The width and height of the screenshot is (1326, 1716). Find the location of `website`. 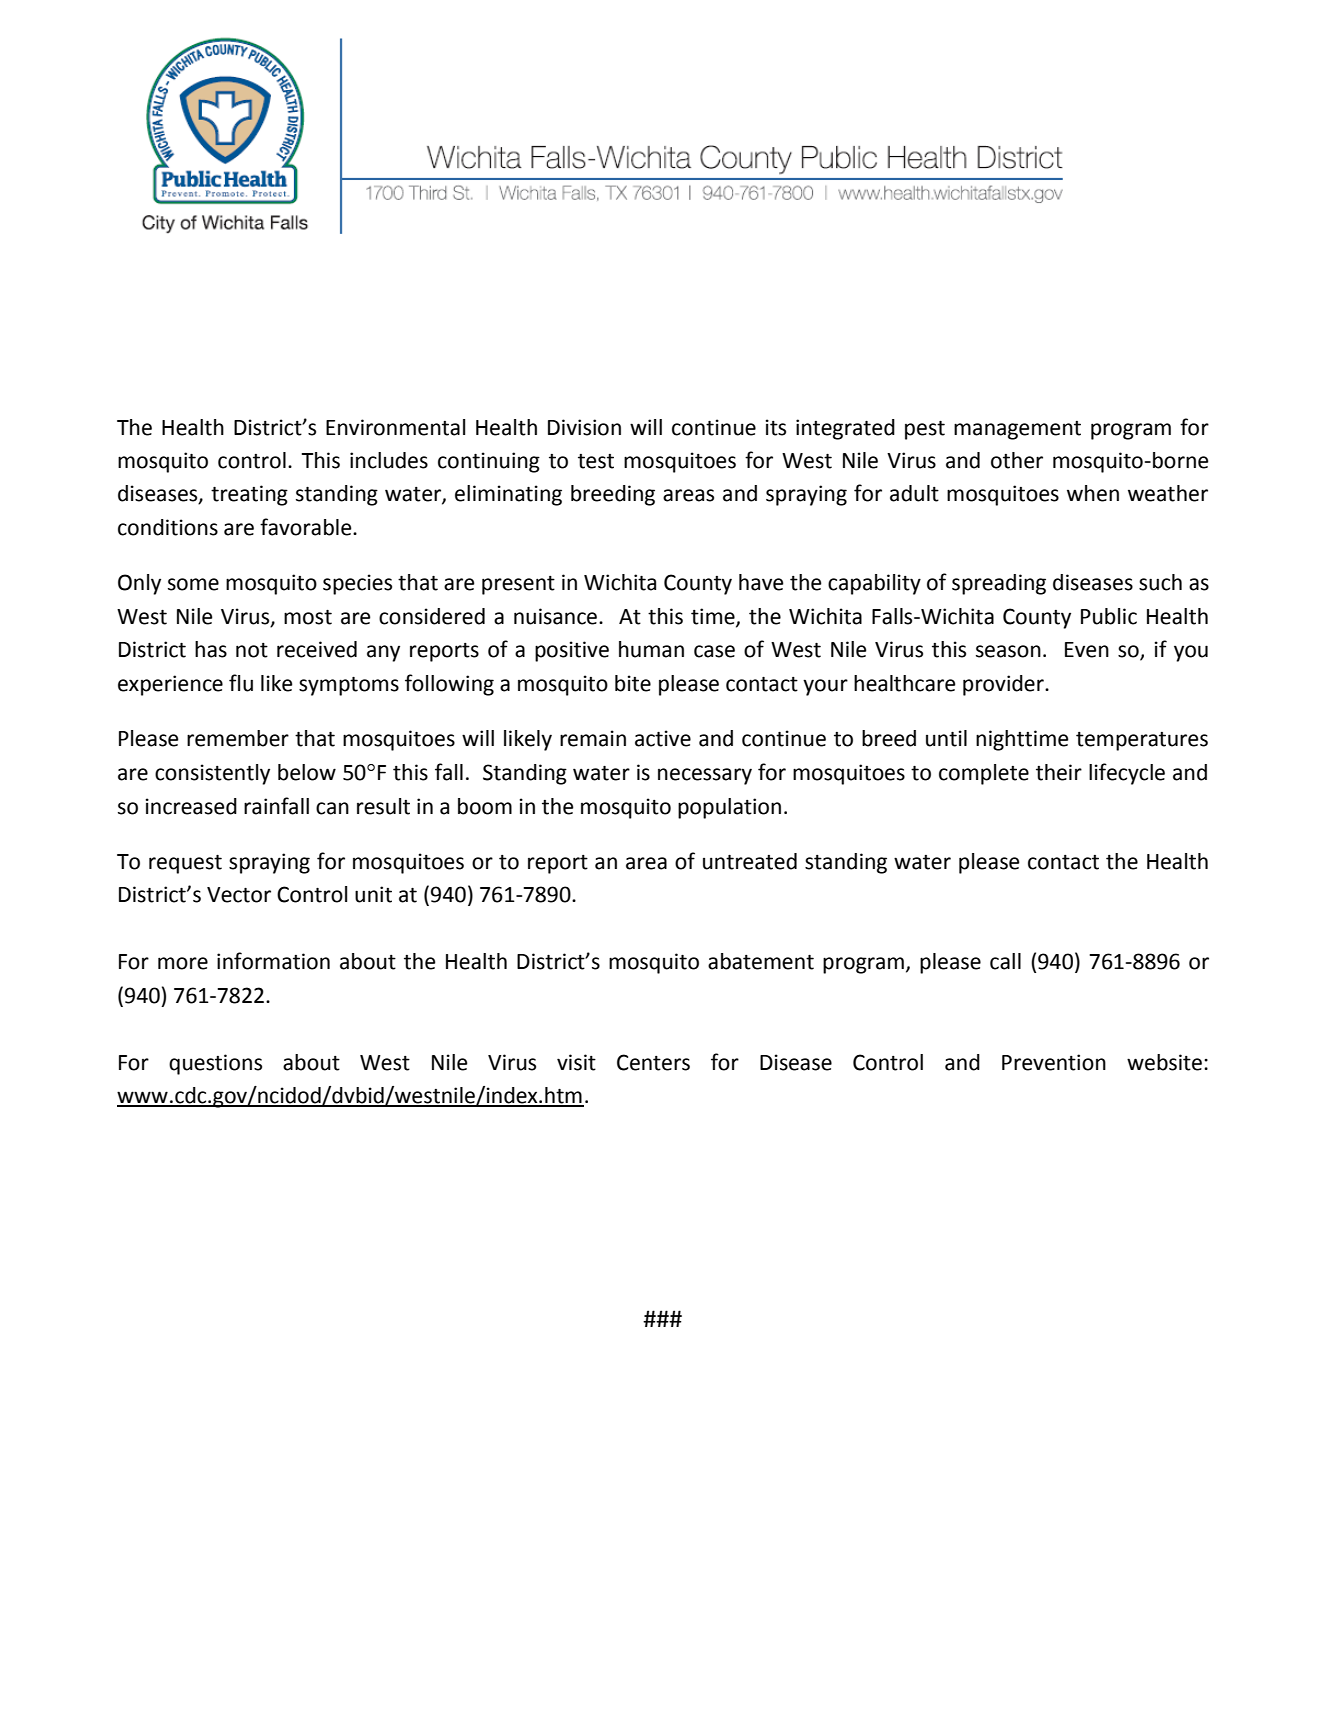

website is located at coordinates (1164, 1062).
